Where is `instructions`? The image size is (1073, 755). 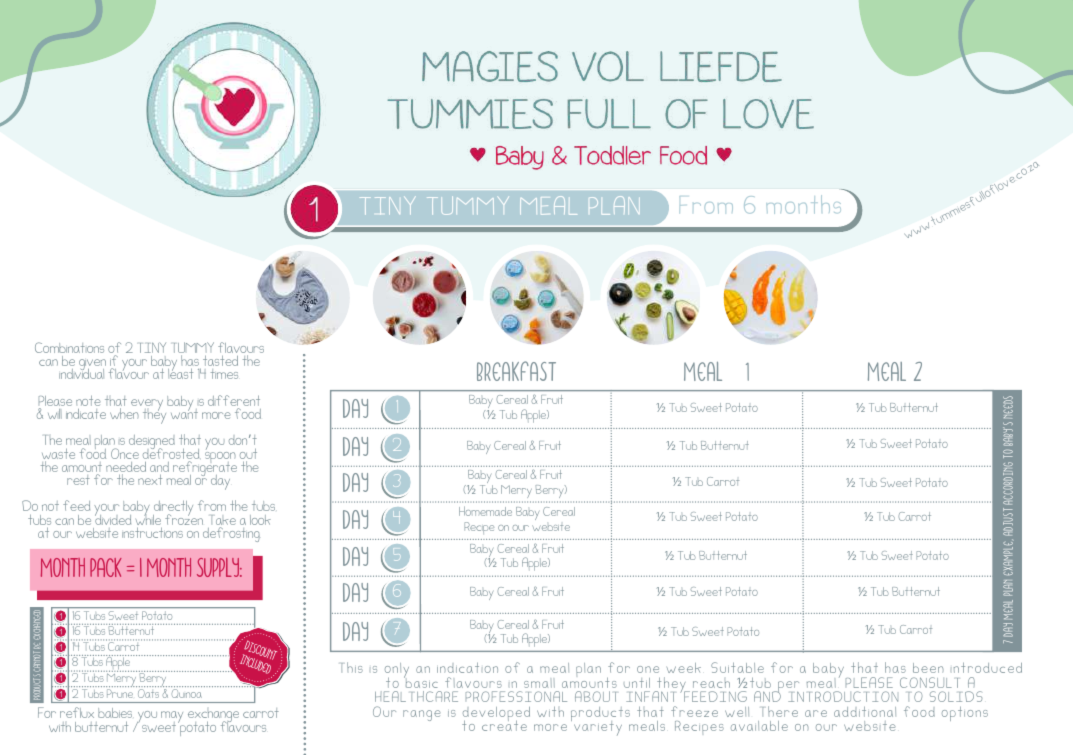
instructions is located at coordinates (152, 533).
